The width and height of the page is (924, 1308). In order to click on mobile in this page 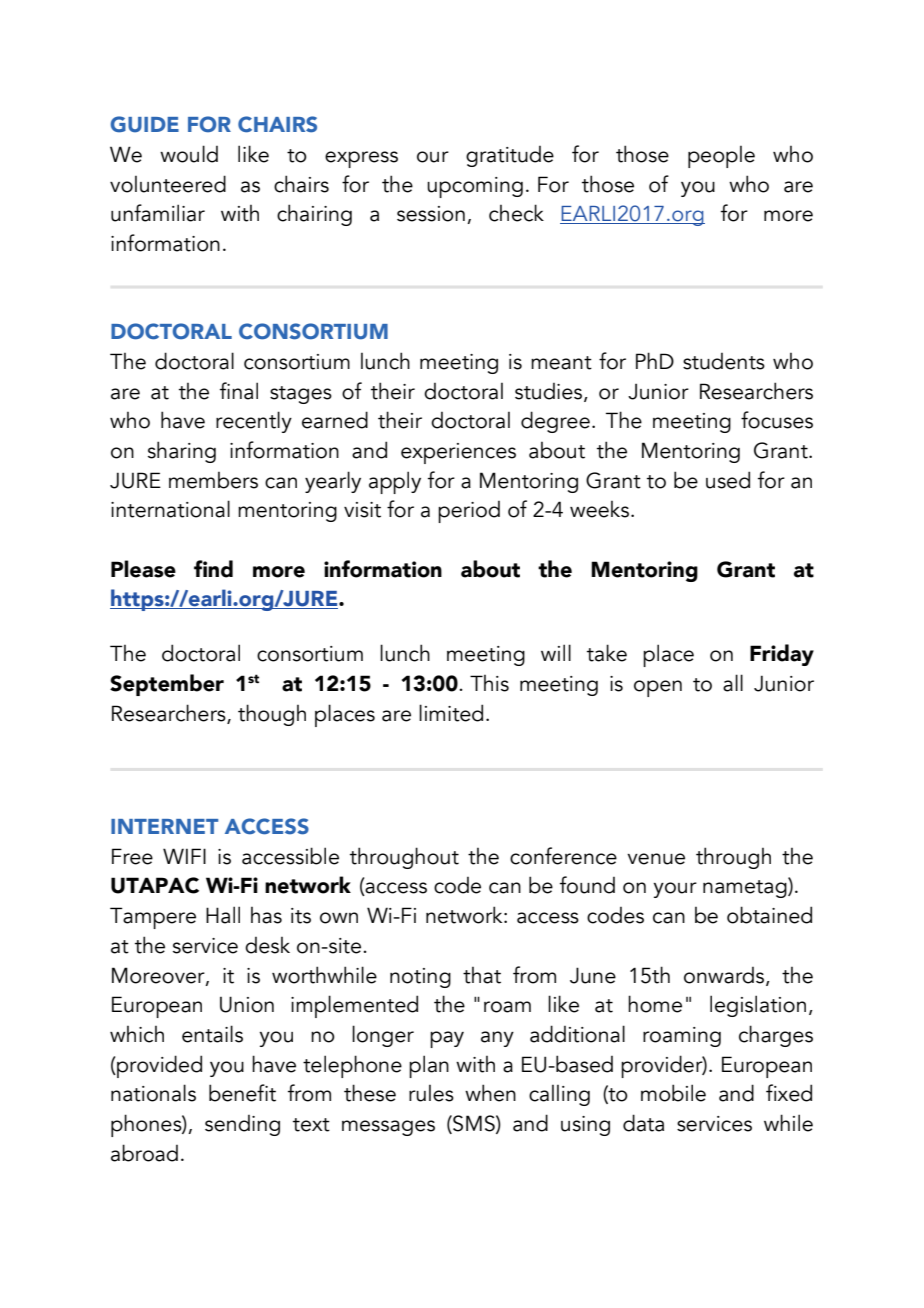, I will do `click(673, 1093)`.
